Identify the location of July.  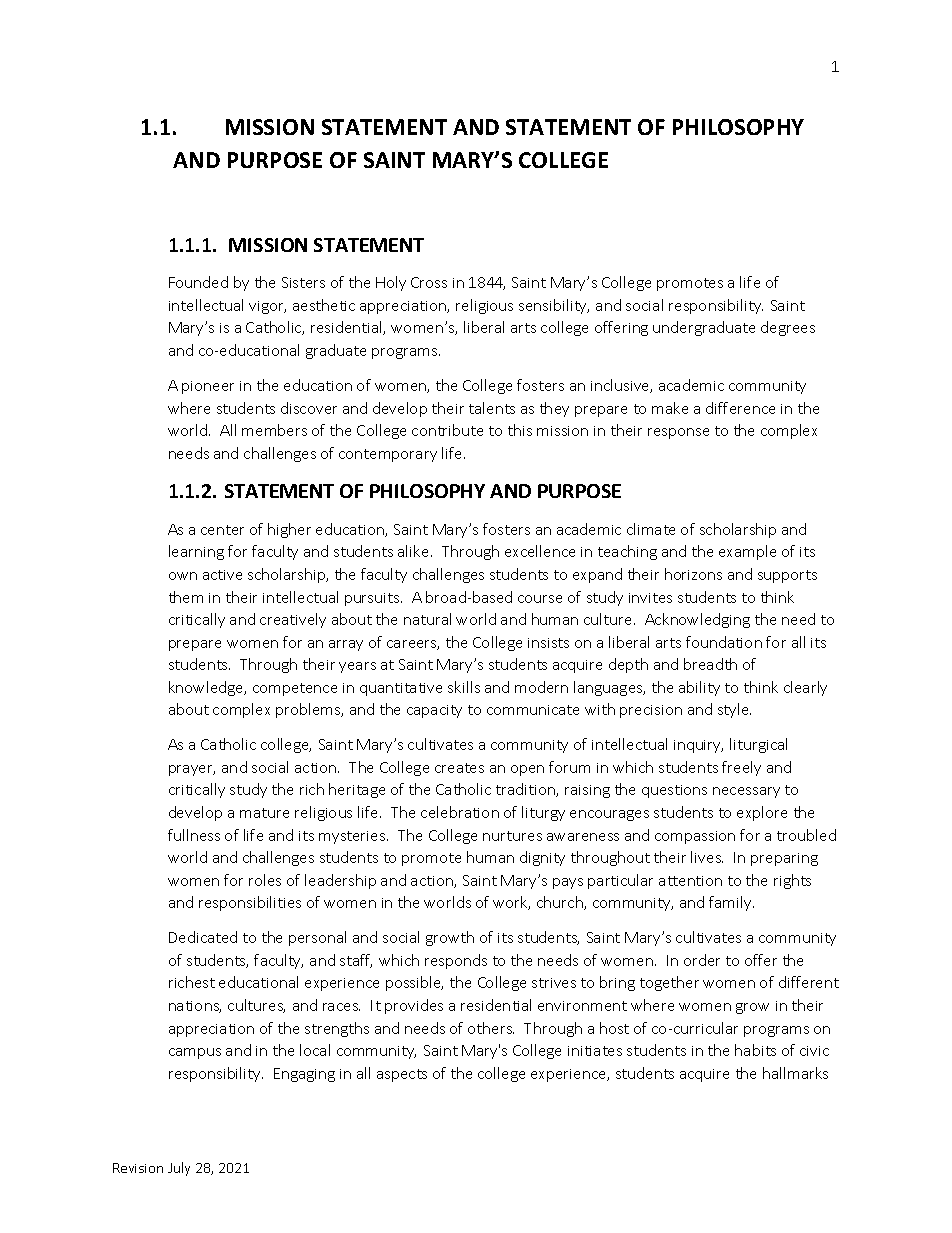
(179, 1169).
